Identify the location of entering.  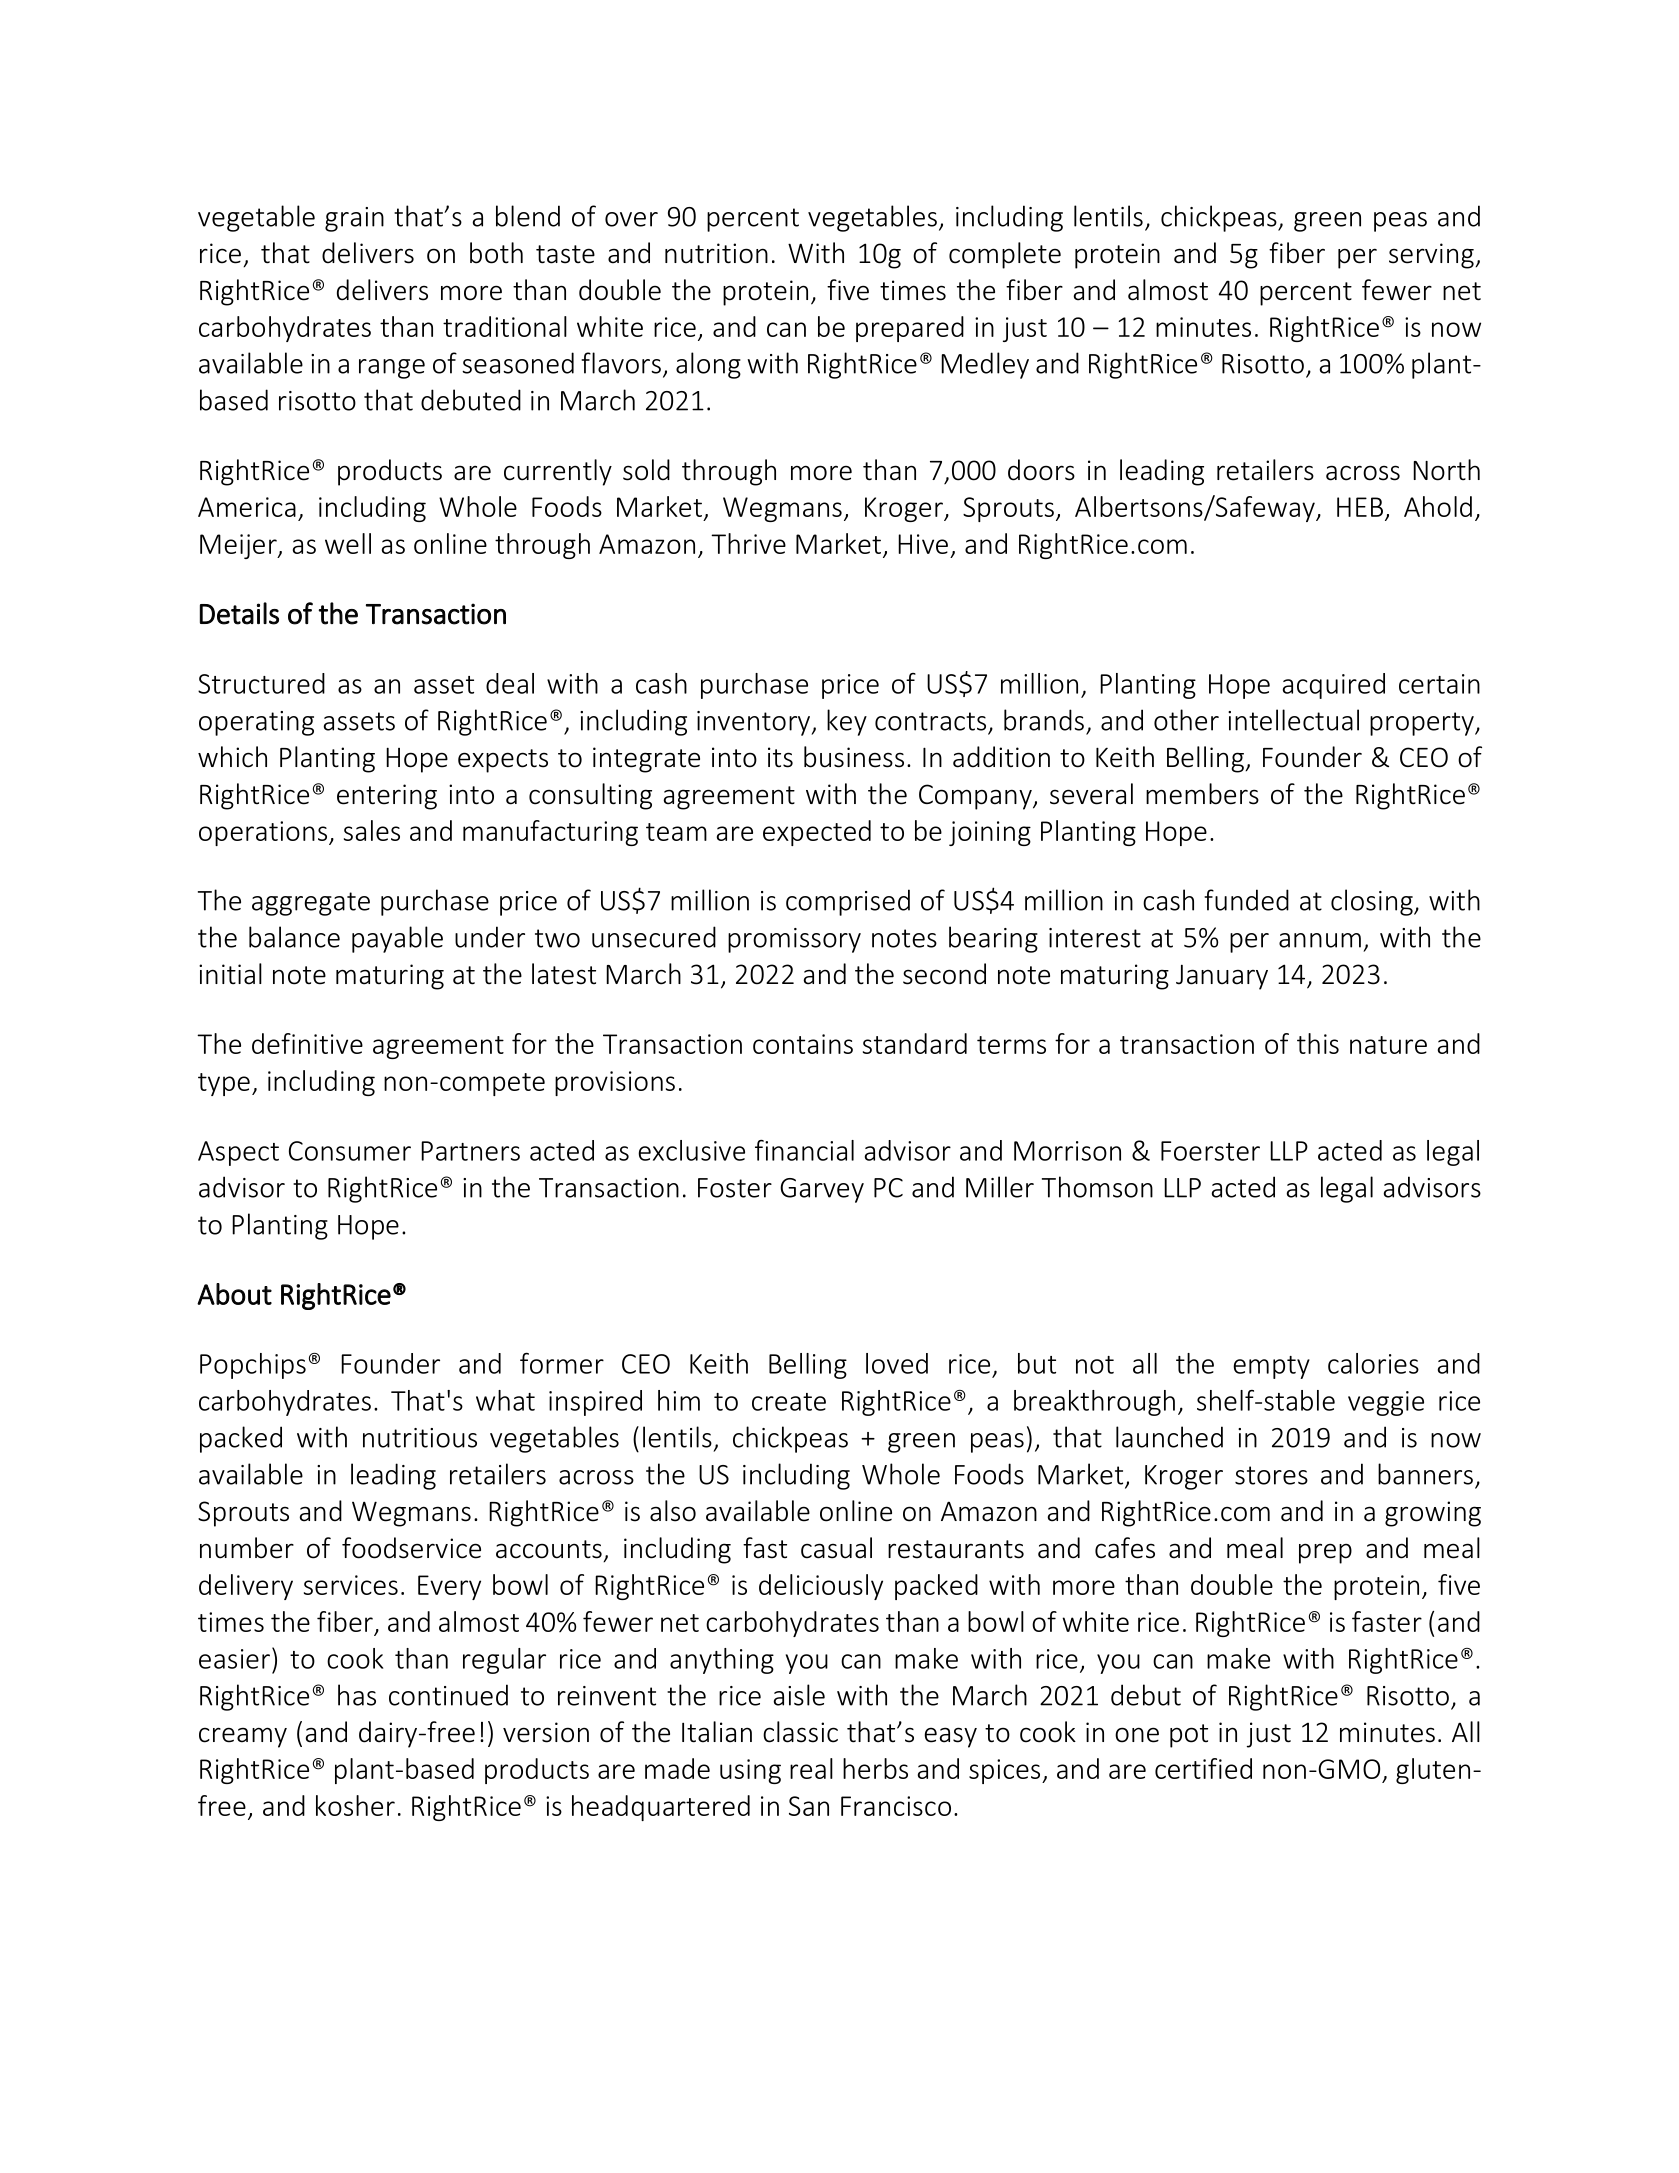
(387, 797).
